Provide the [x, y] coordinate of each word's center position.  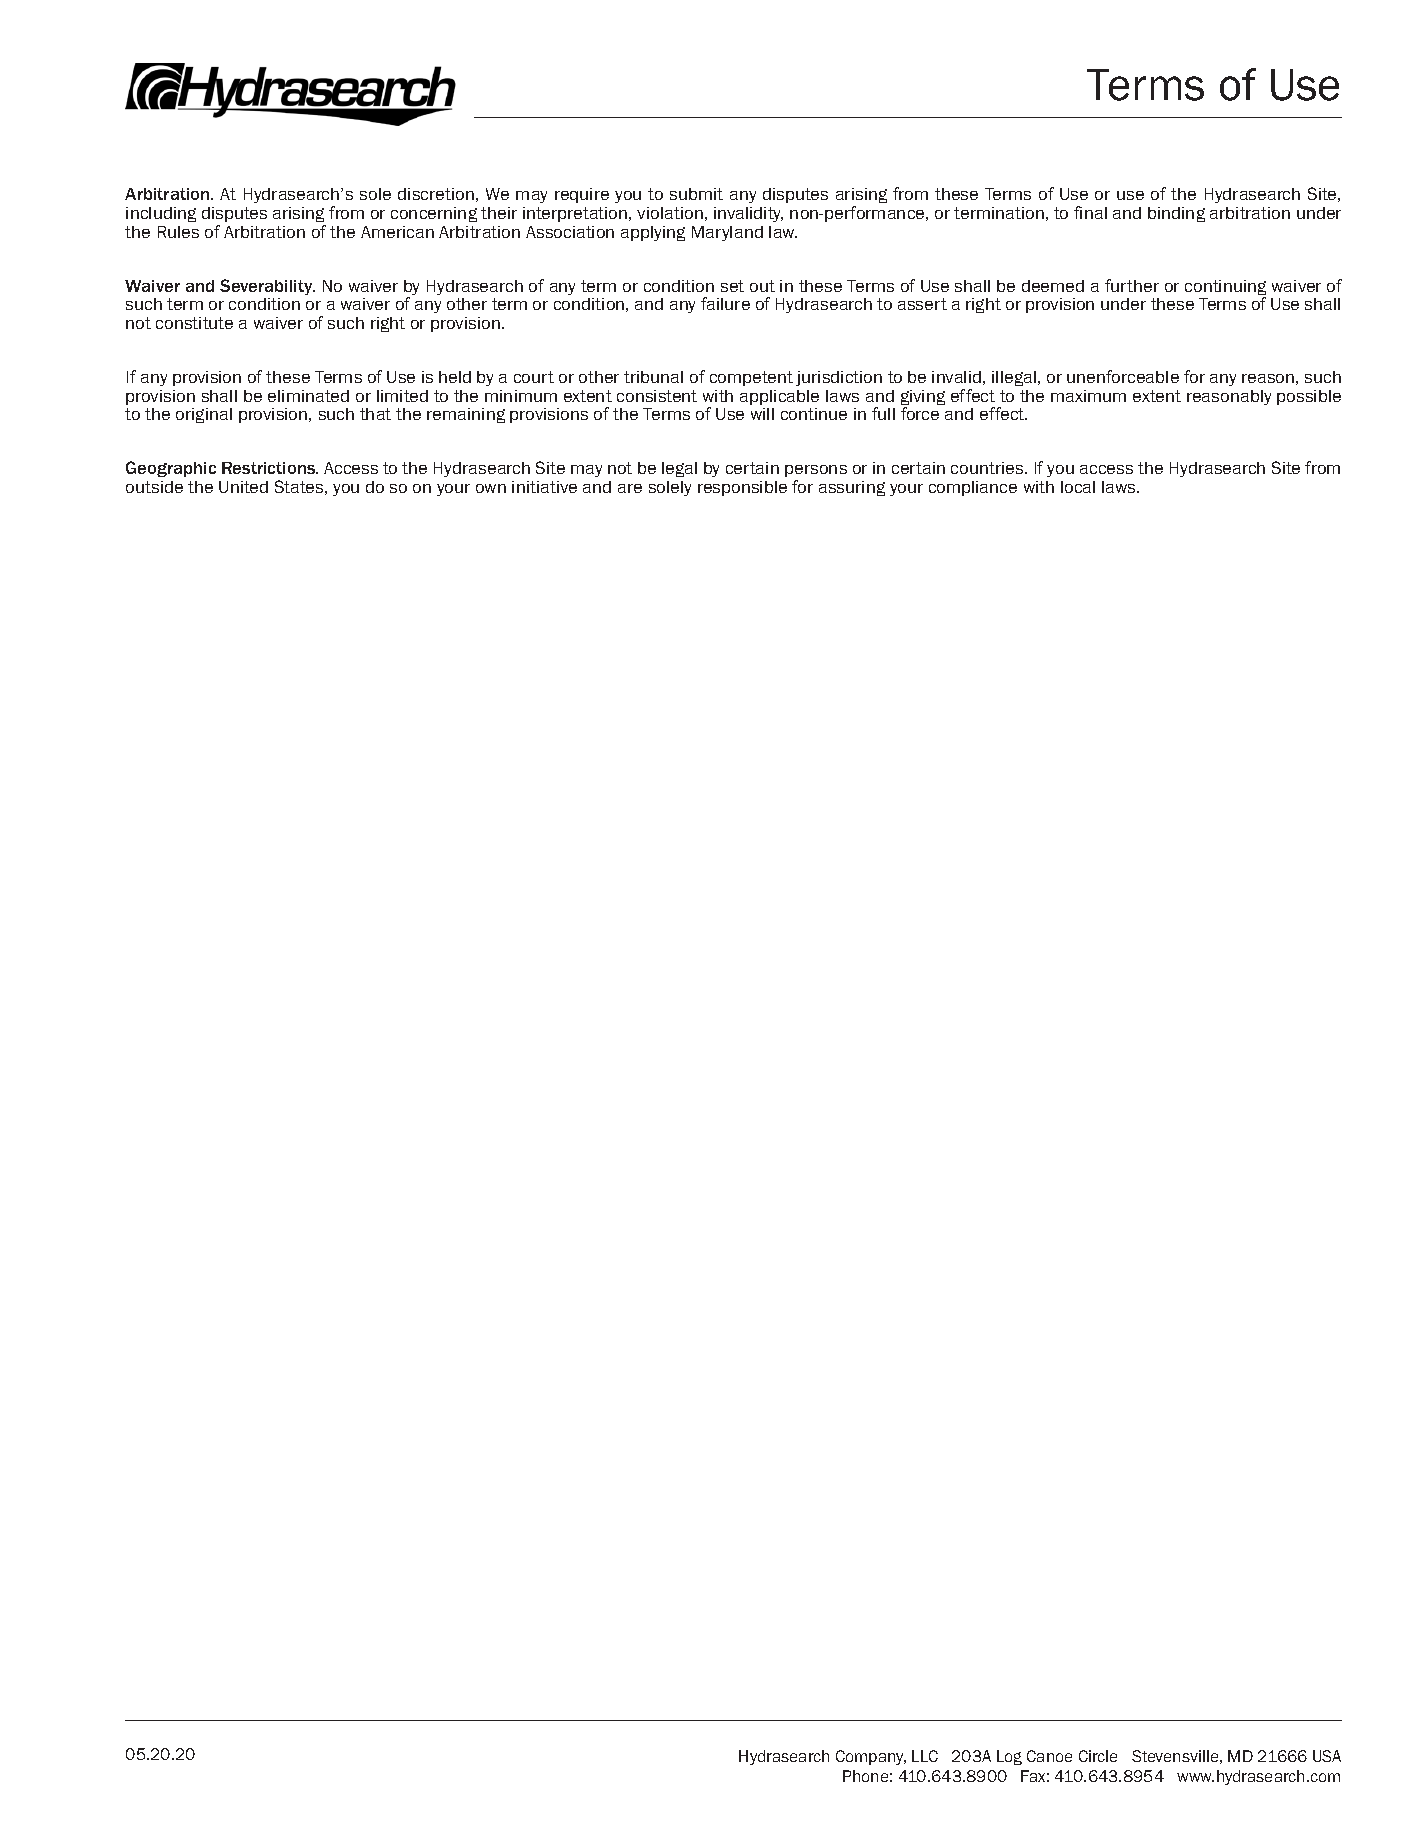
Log [1009, 1757]
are [630, 488]
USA [1327, 1756]
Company [871, 1757]
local [1078, 487]
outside [154, 487]
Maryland [727, 233]
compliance [973, 488]
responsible [742, 488]
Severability [267, 287]
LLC [925, 1756]
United [243, 487]
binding [1176, 214]
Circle [1098, 1756]
